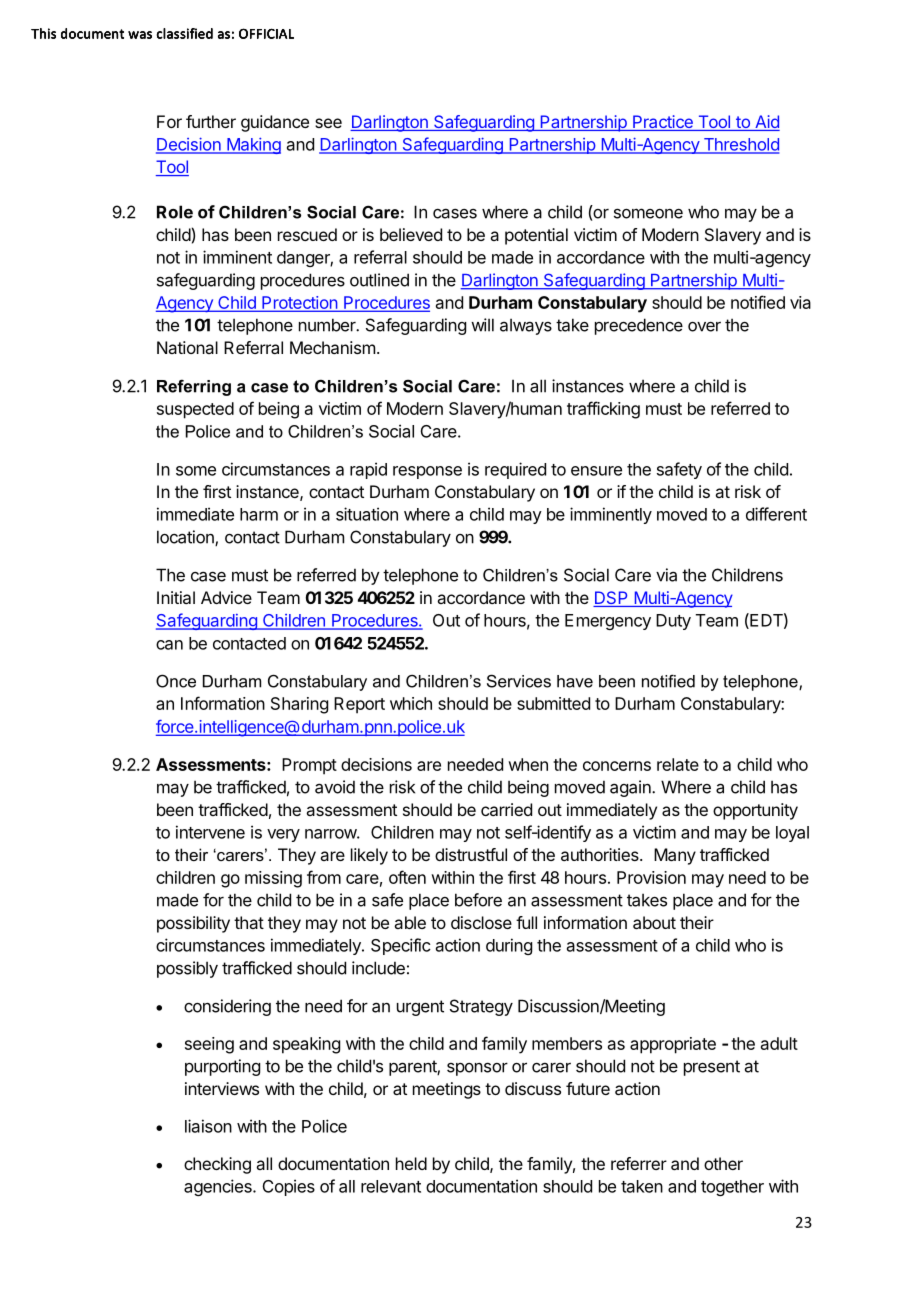 Image resolution: width=924 pixels, height=1308 pixels. What do you see at coordinates (515, 470) in the screenshot?
I see `required` at bounding box center [515, 470].
